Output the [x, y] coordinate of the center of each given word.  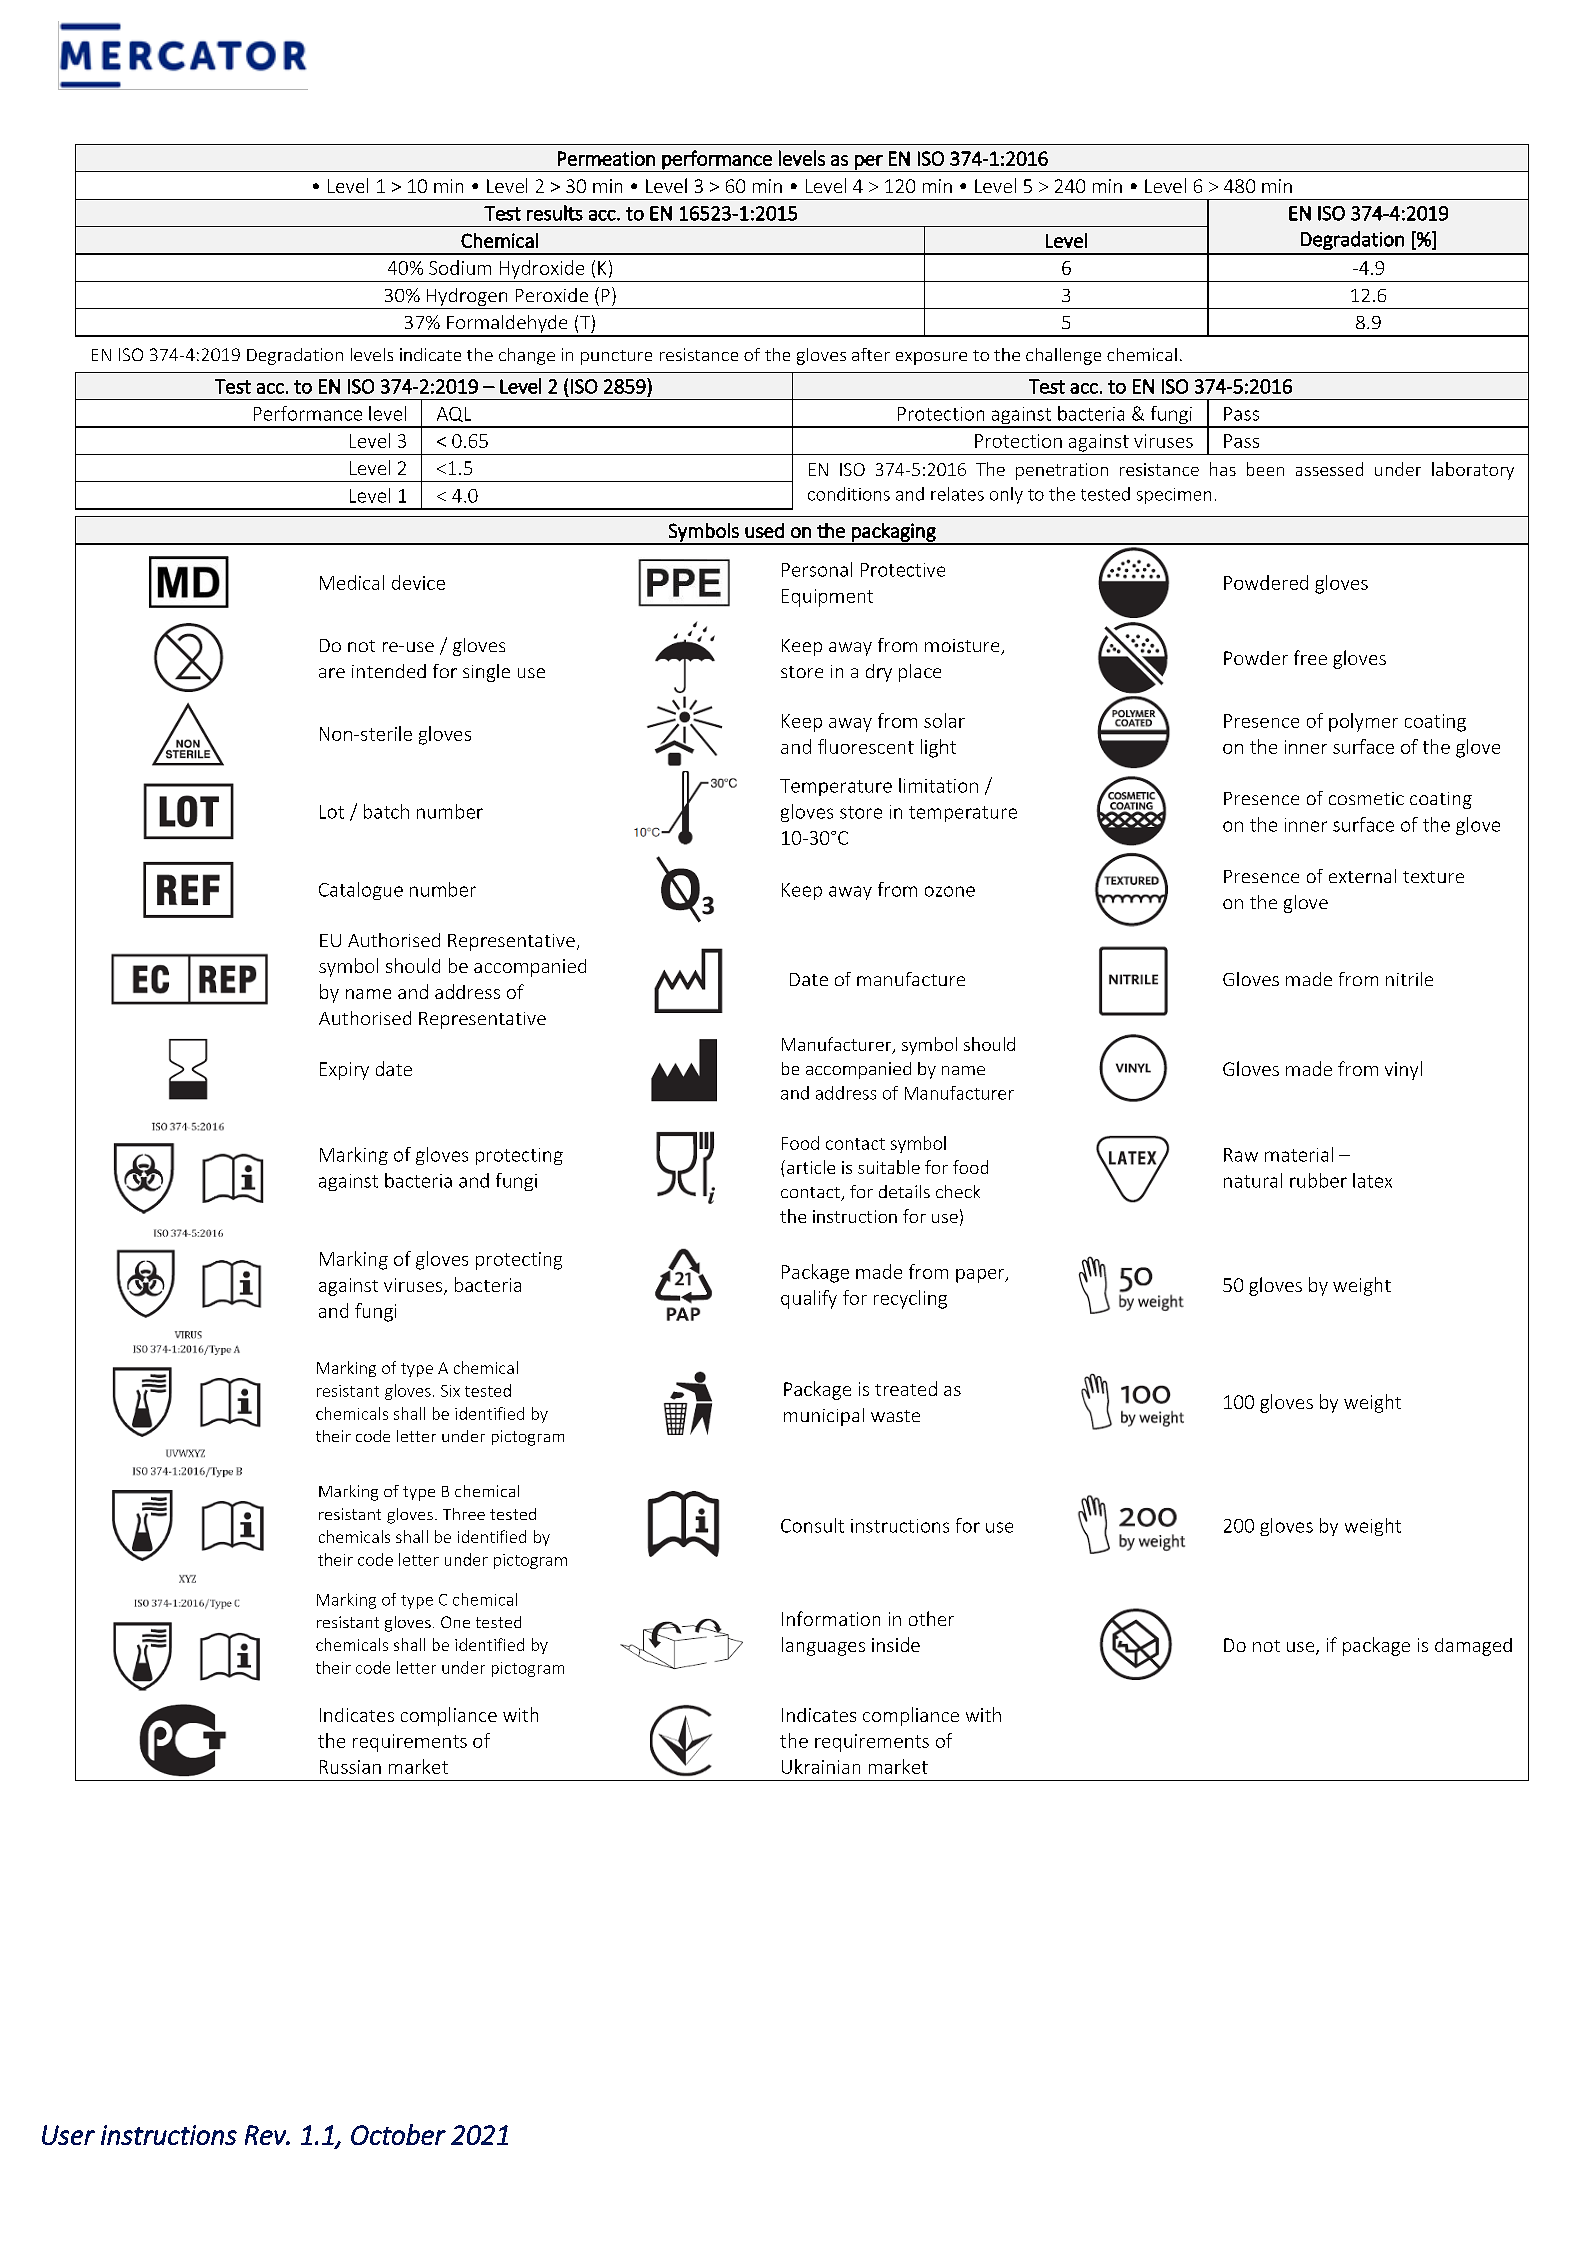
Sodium [460, 267]
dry [879, 673]
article [811, 1167]
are [332, 673]
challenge [1063, 356]
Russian [350, 1767]
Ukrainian [821, 1766]
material [1299, 1154]
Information [831, 1618]
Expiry [344, 1071]
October [398, 2134]
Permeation [606, 158]
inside [896, 1644]
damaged [1473, 1647]
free [1310, 657]
